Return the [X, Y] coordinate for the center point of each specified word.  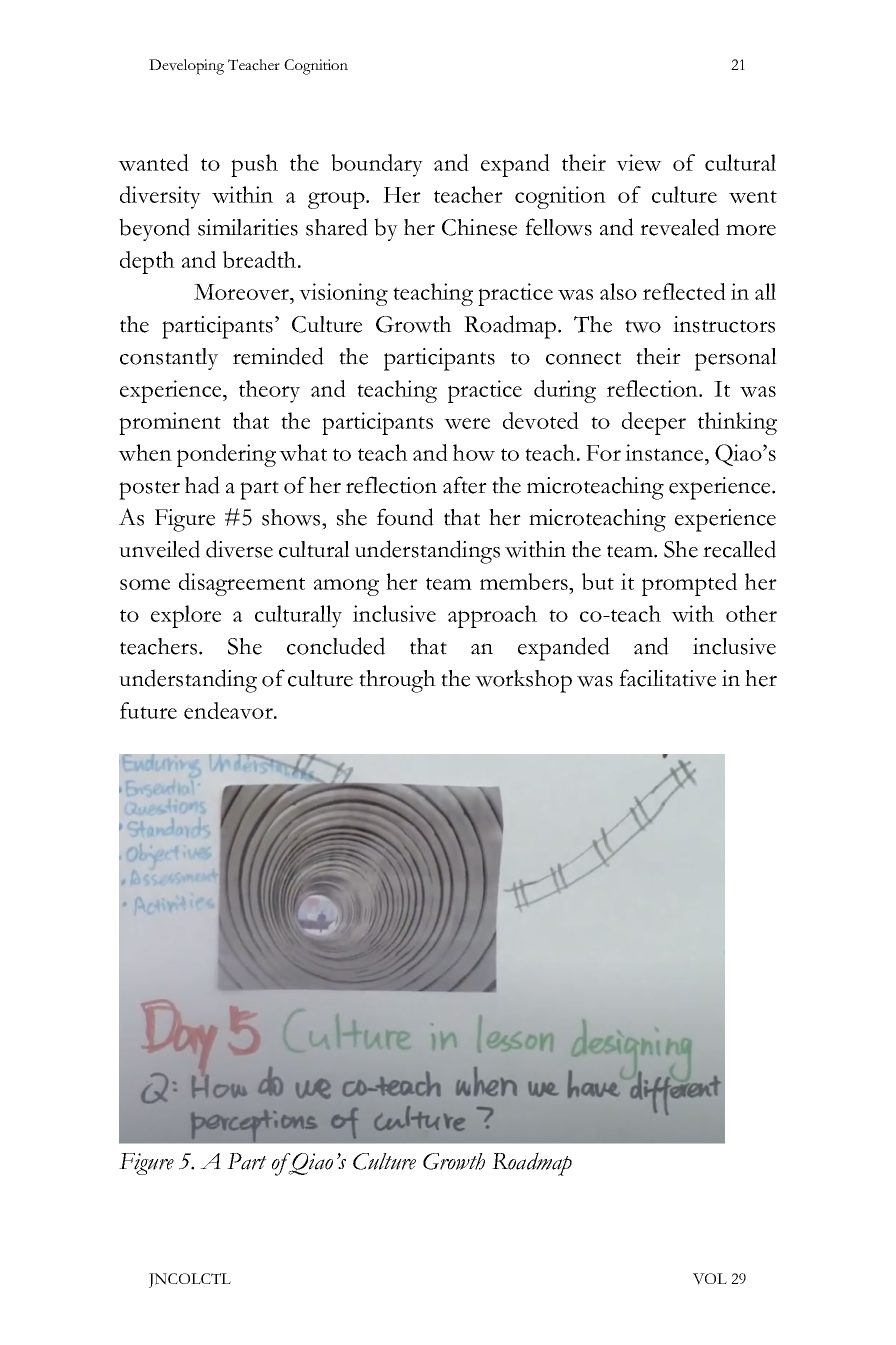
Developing [186, 67]
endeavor [229, 710]
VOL [710, 1279]
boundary [377, 165]
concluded [336, 646]
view [639, 162]
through [397, 681]
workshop [523, 681]
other [751, 613]
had [202, 485]
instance [665, 452]
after [465, 485]
